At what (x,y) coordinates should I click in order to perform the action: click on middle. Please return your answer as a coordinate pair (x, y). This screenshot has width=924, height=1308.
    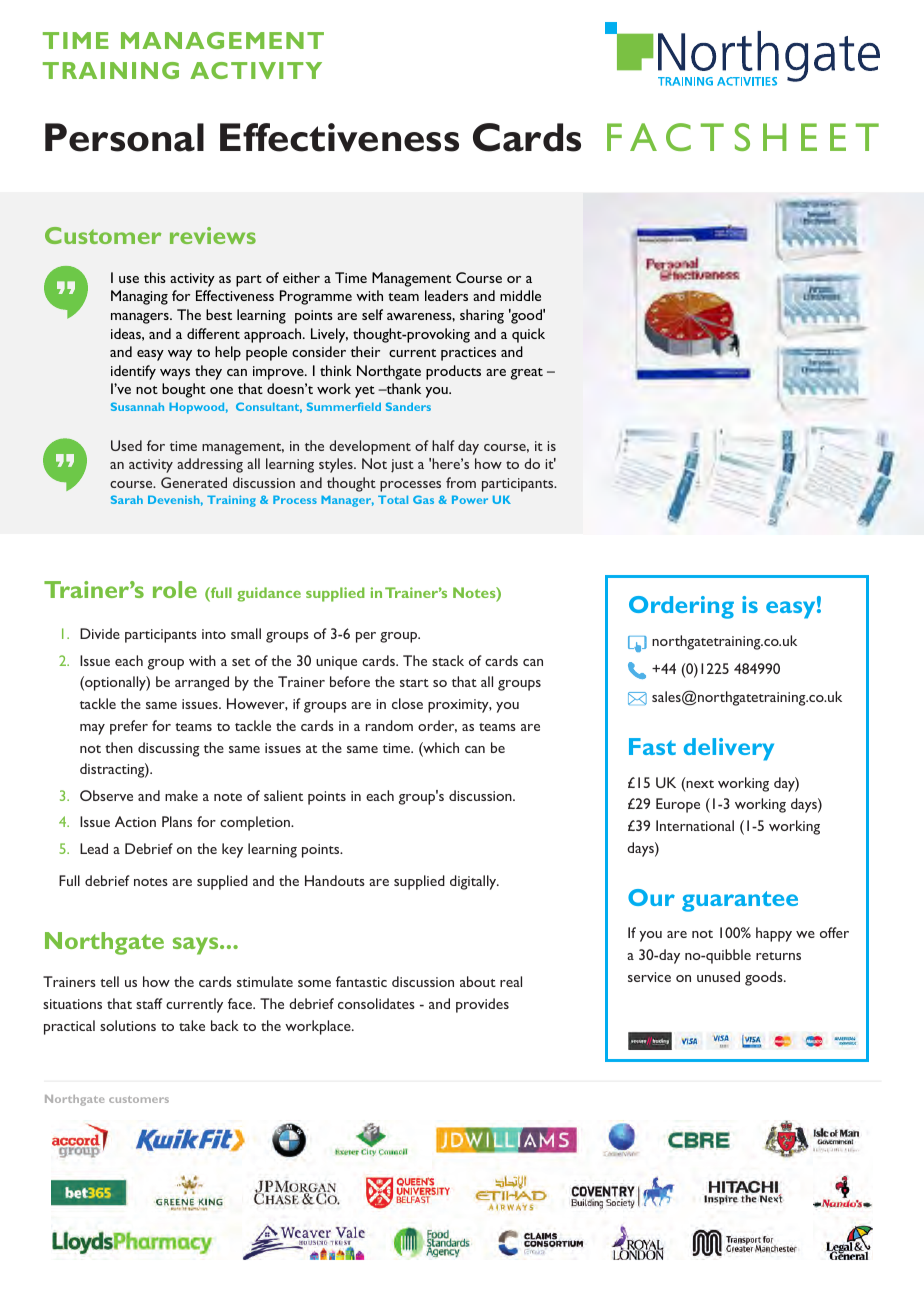
    Looking at the image, I should click on (520, 295).
